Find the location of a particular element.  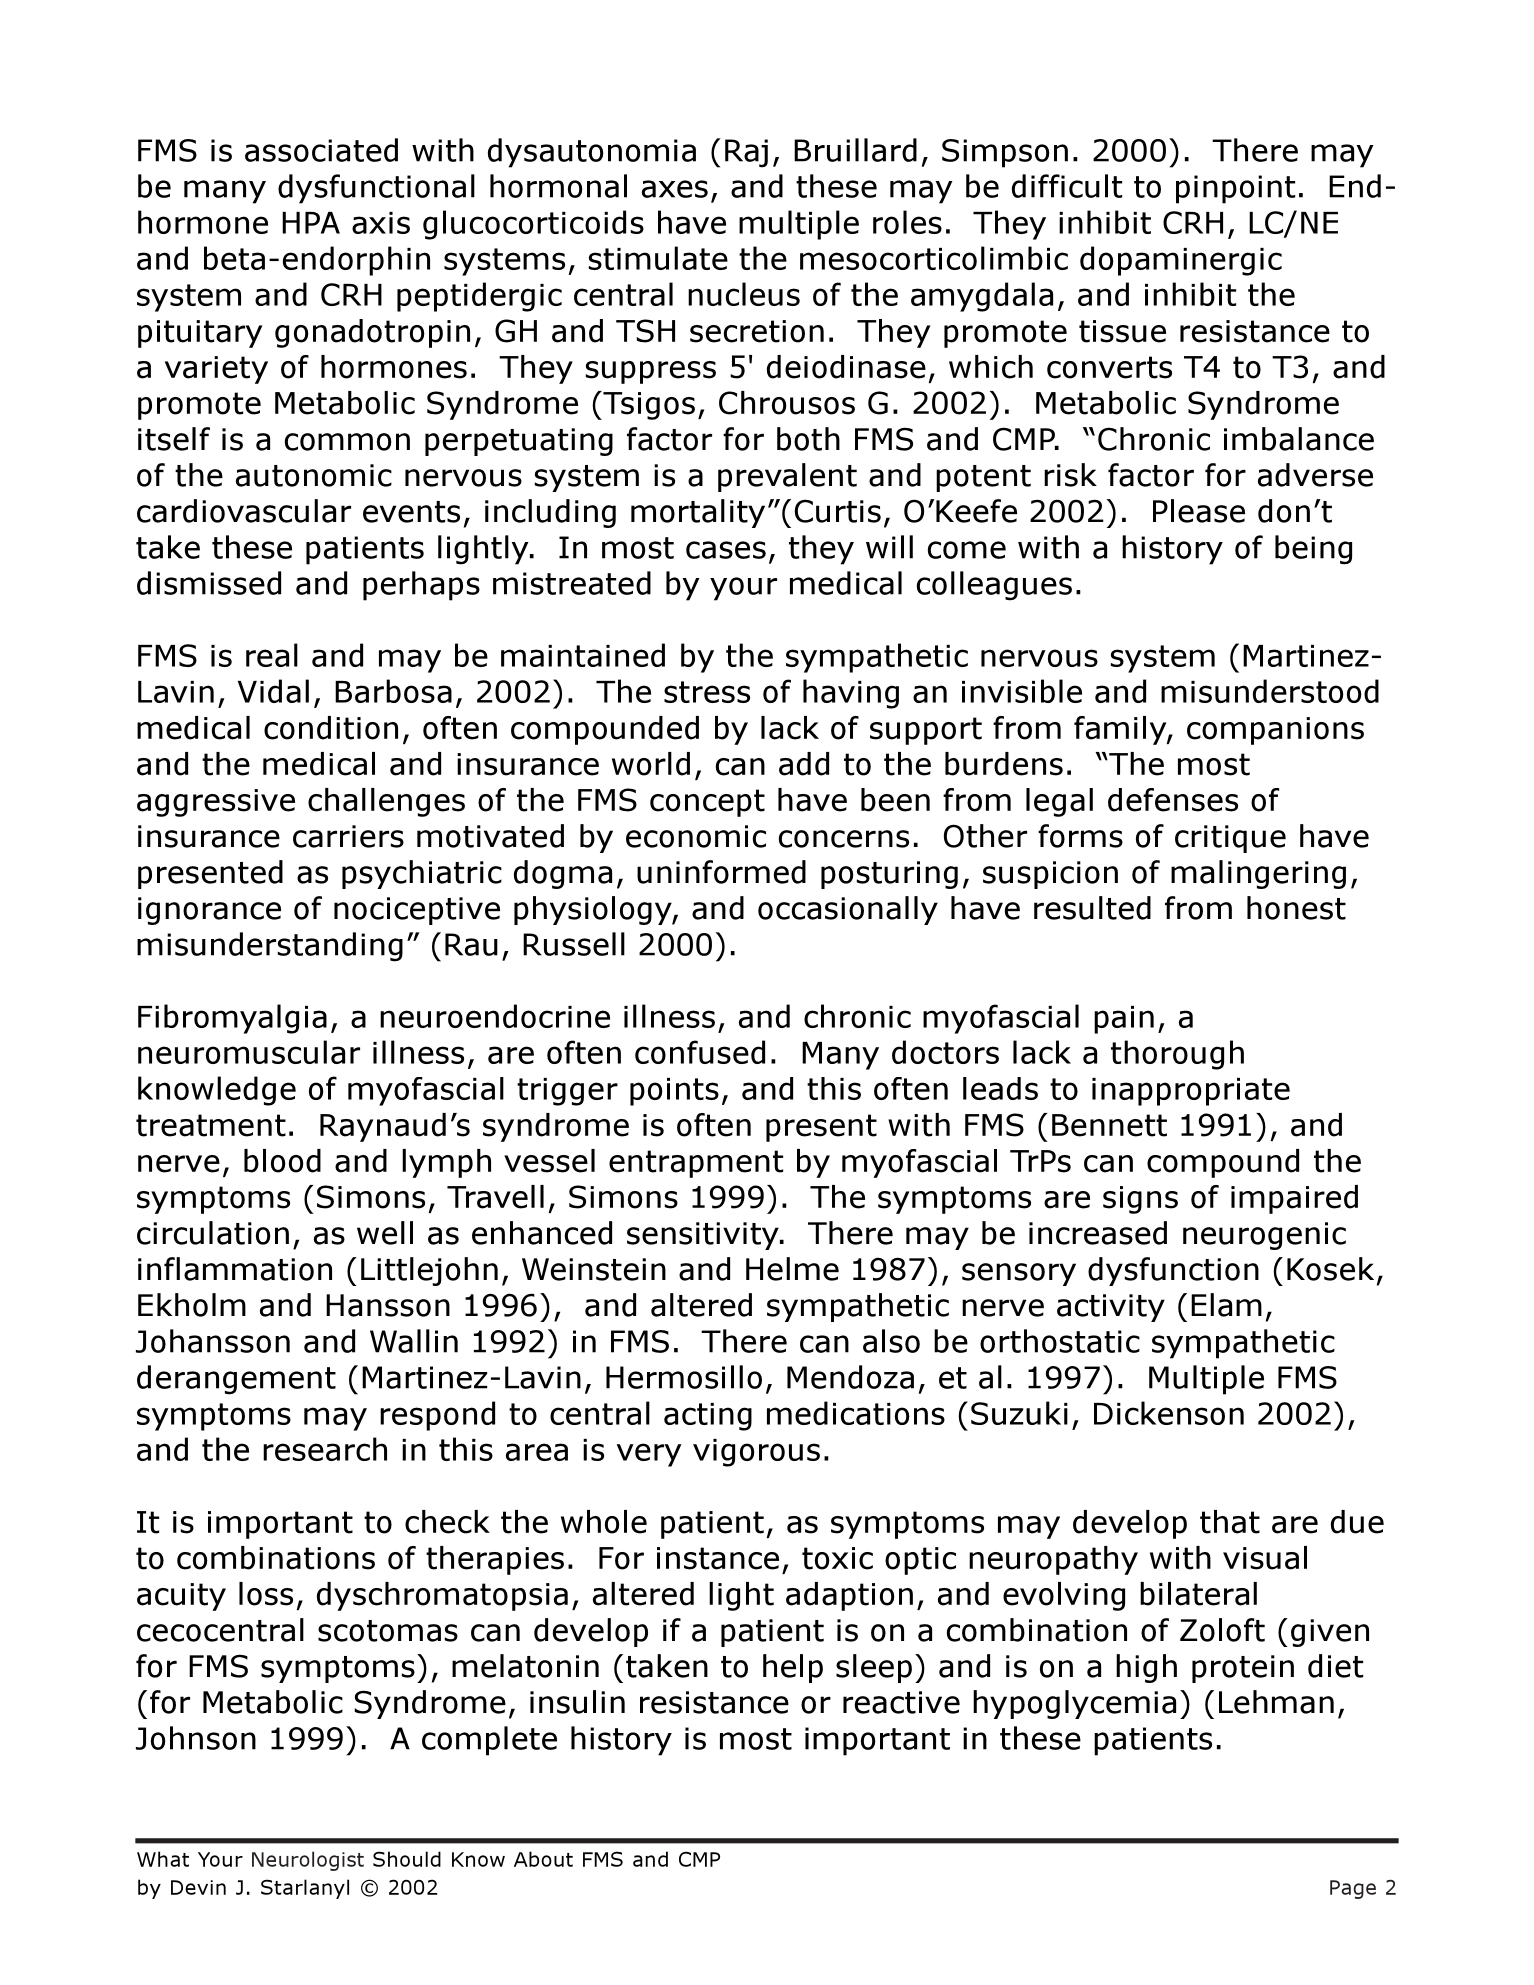

Raj is located at coordinates (746, 153).
